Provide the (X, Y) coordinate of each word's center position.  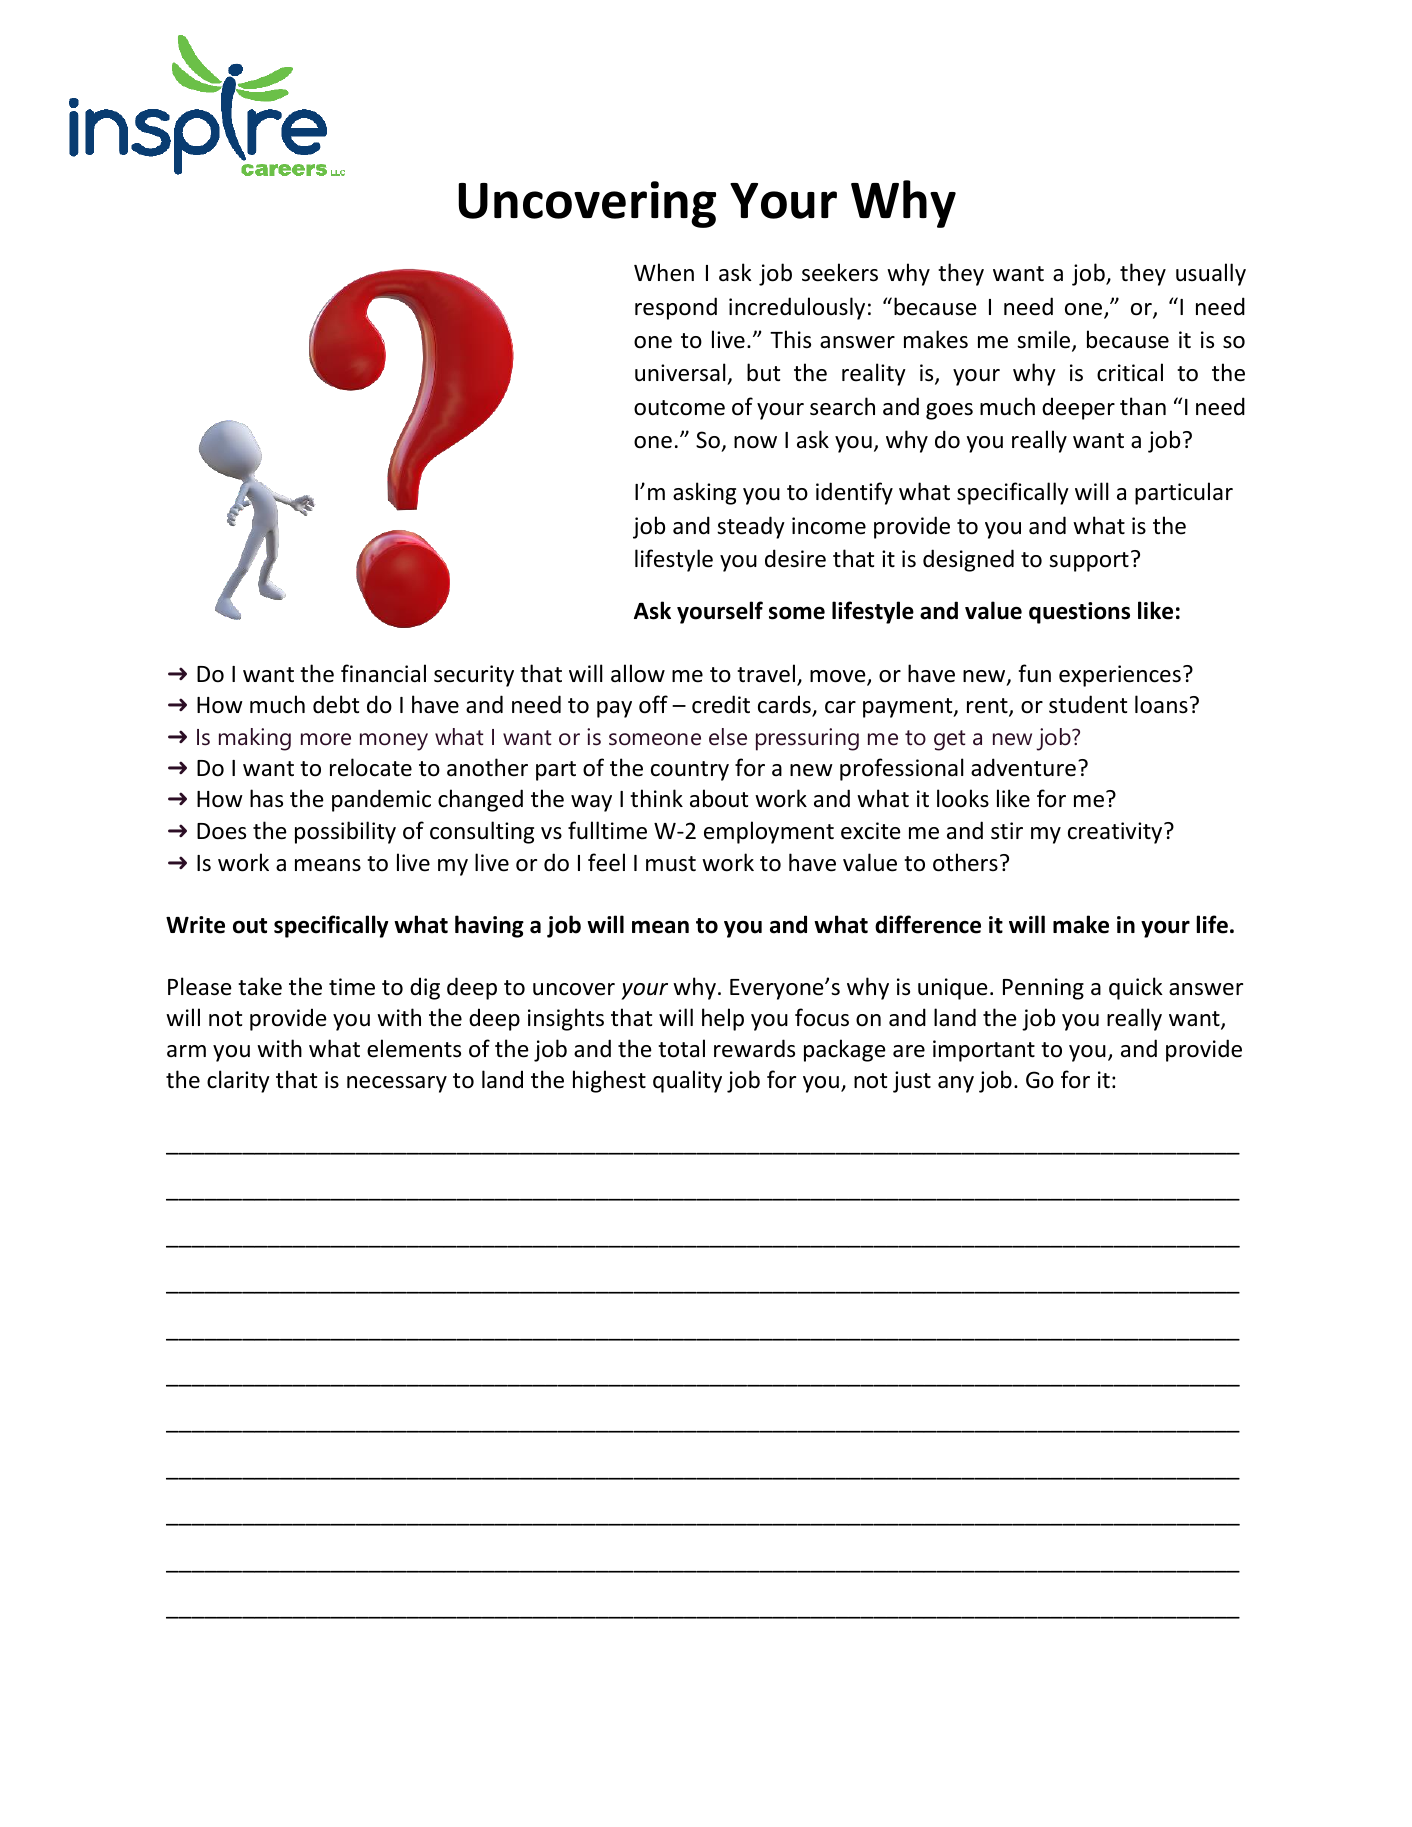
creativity (1116, 833)
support (1089, 562)
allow (638, 673)
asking (704, 493)
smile (1045, 340)
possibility (345, 832)
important (984, 1051)
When (664, 272)
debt (336, 704)
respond (676, 308)
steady (751, 527)
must (671, 864)
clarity (238, 1081)
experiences (1120, 676)
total (681, 1048)
